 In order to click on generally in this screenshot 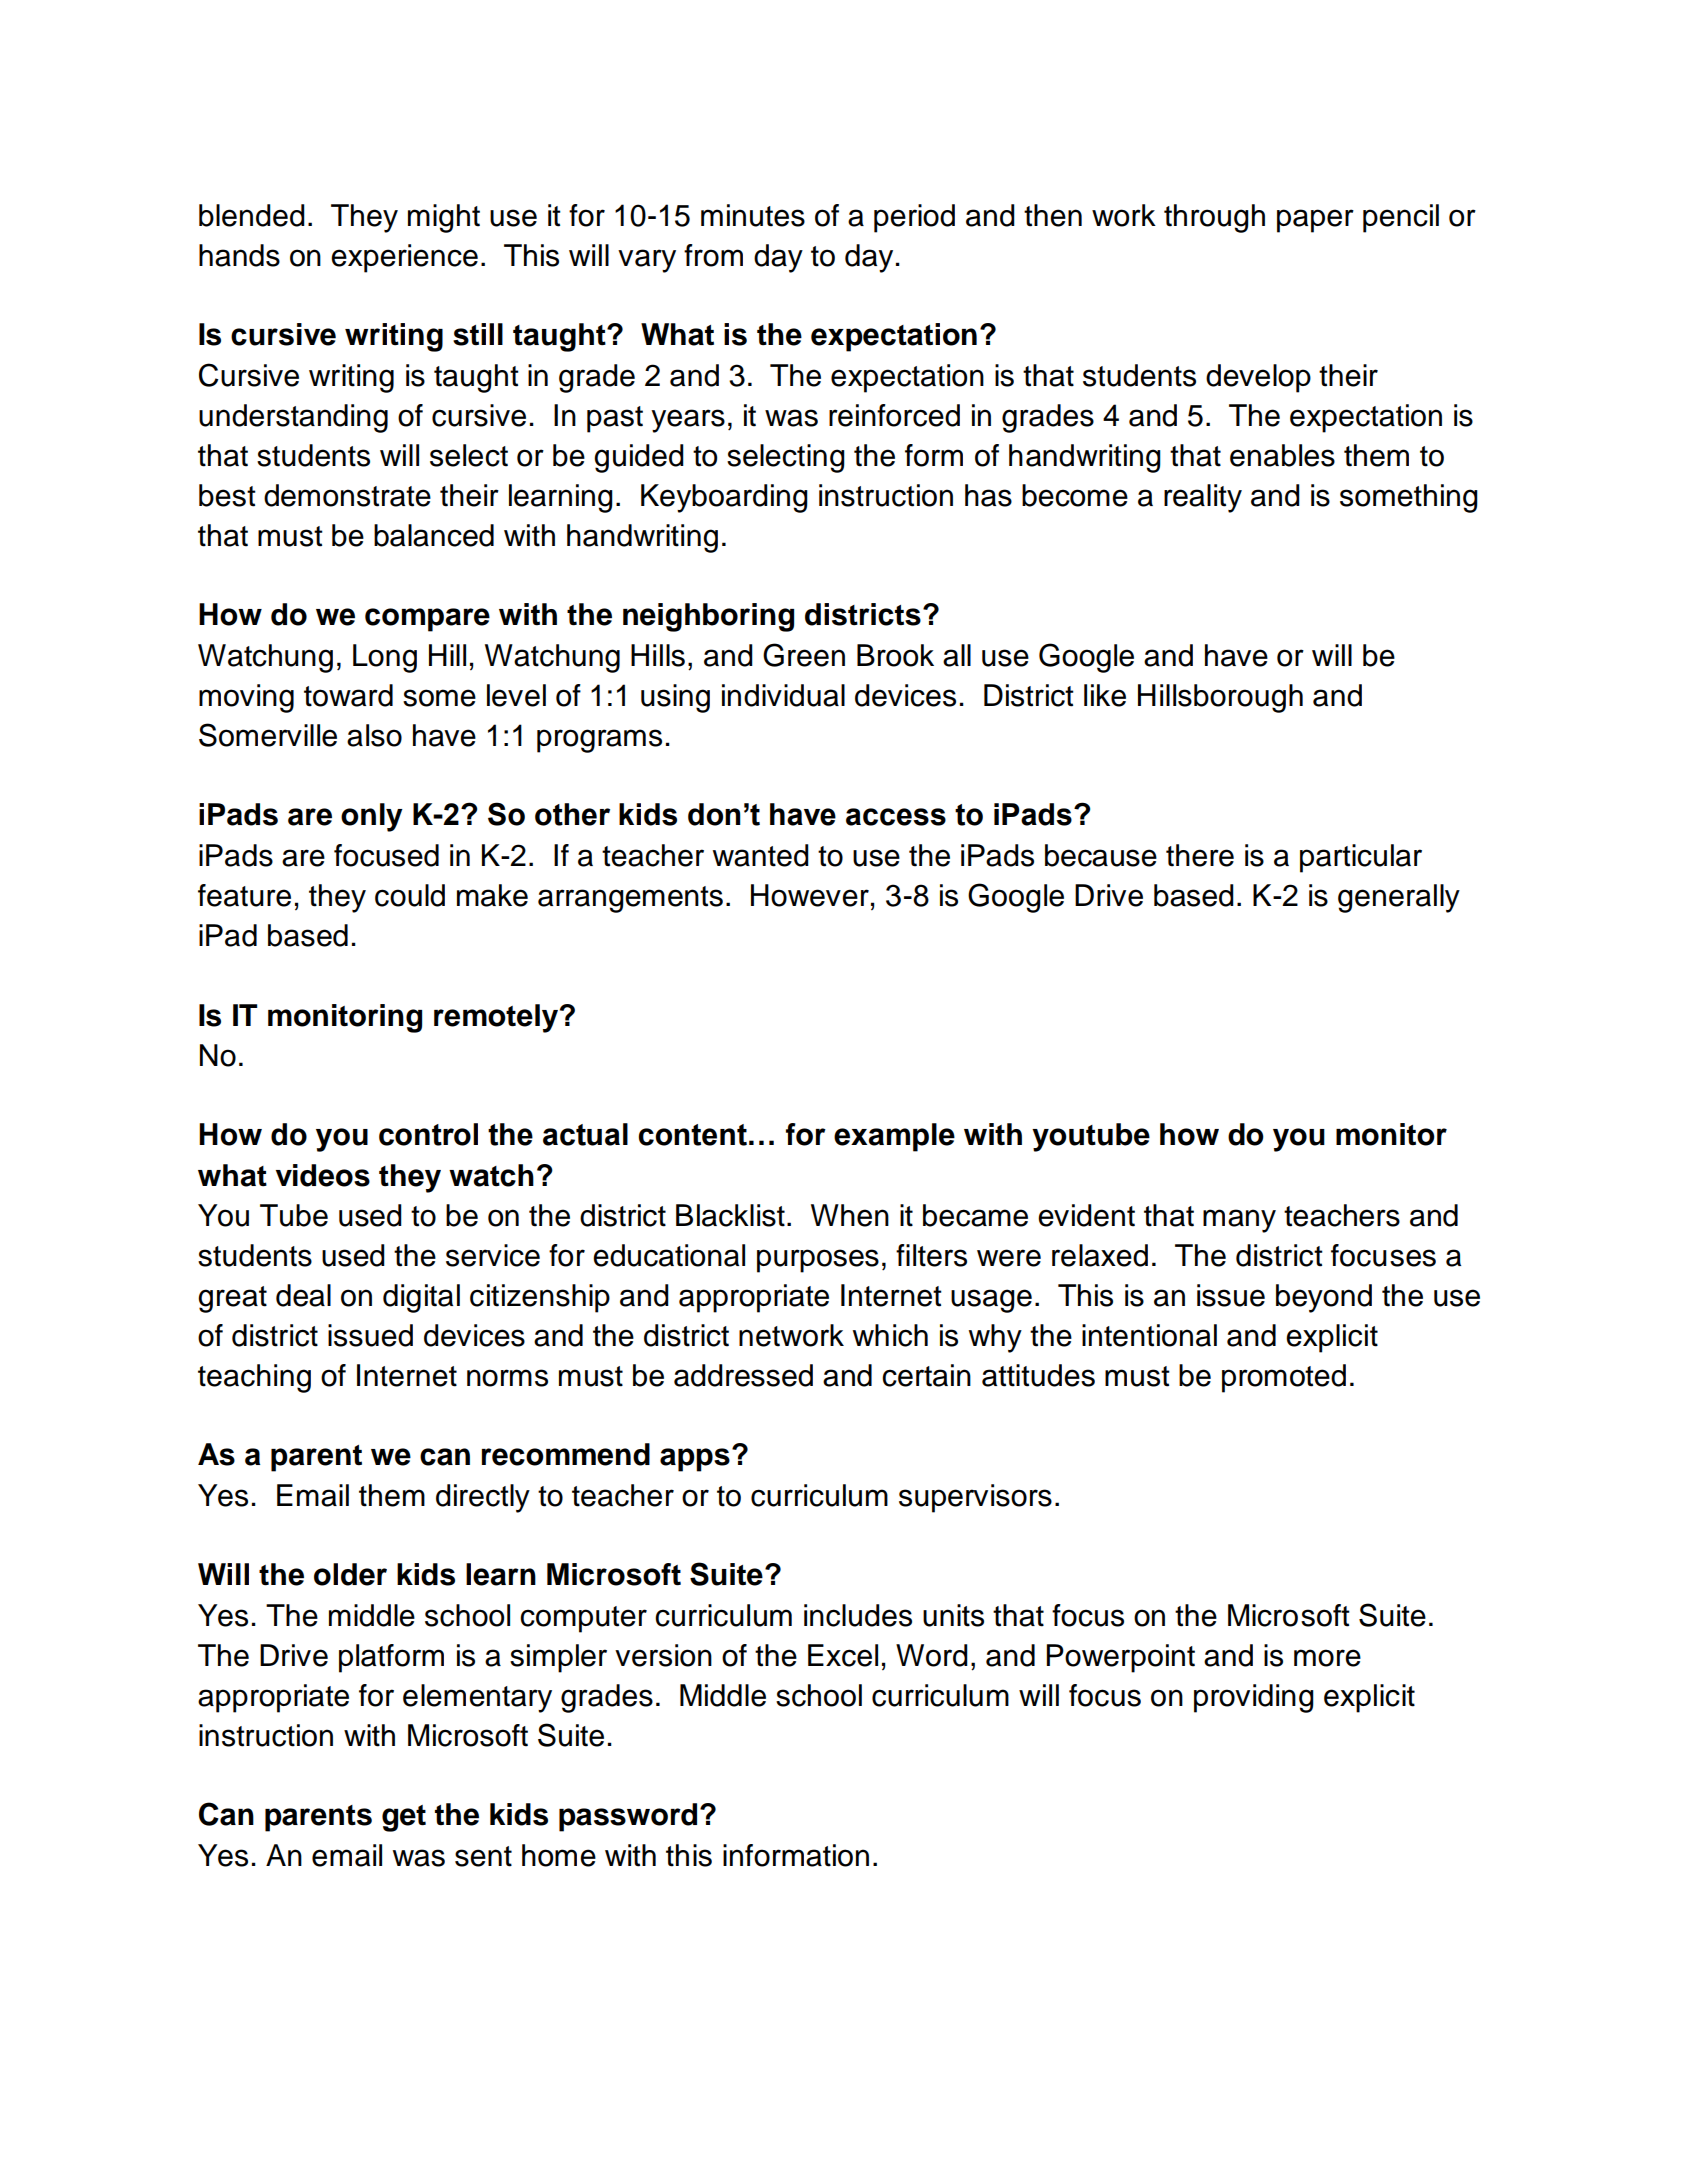, I will do `click(1399, 898)`.
